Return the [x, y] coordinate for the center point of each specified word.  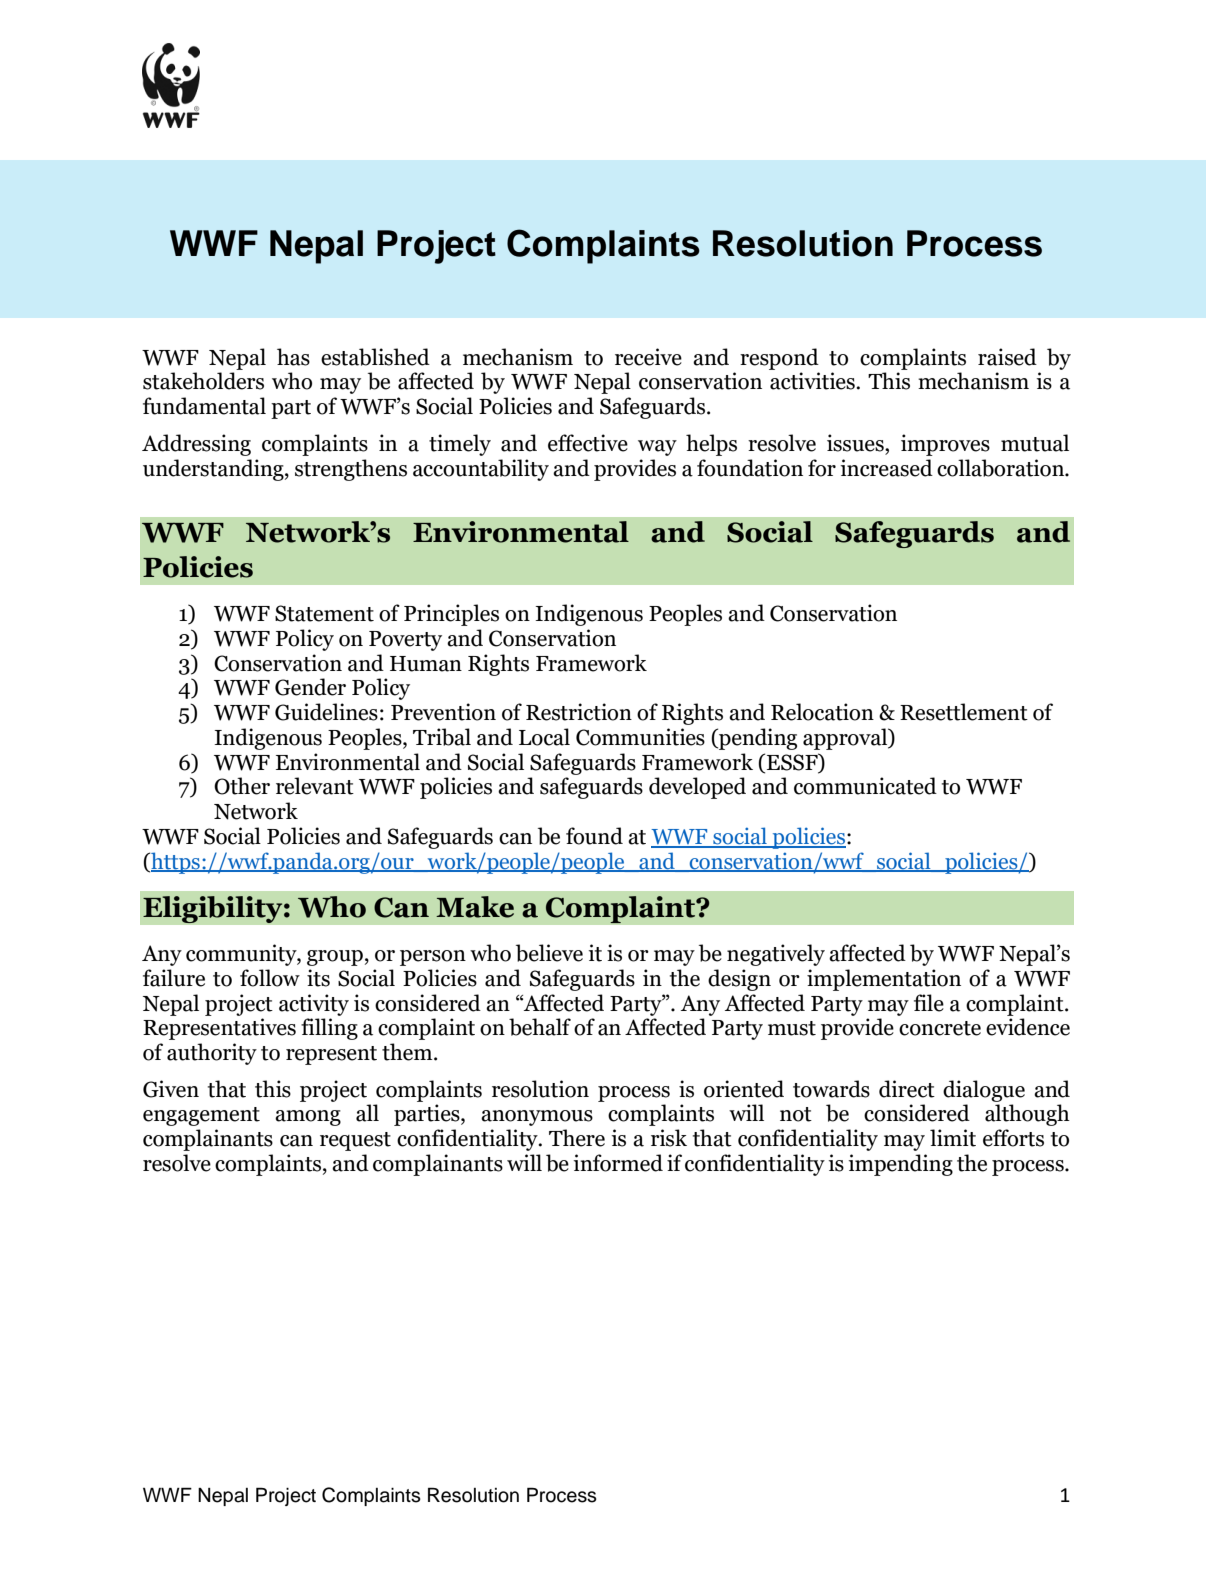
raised [1007, 357]
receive [648, 357]
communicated [865, 786]
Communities [640, 737]
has [293, 357]
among [308, 1118]
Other [242, 786]
